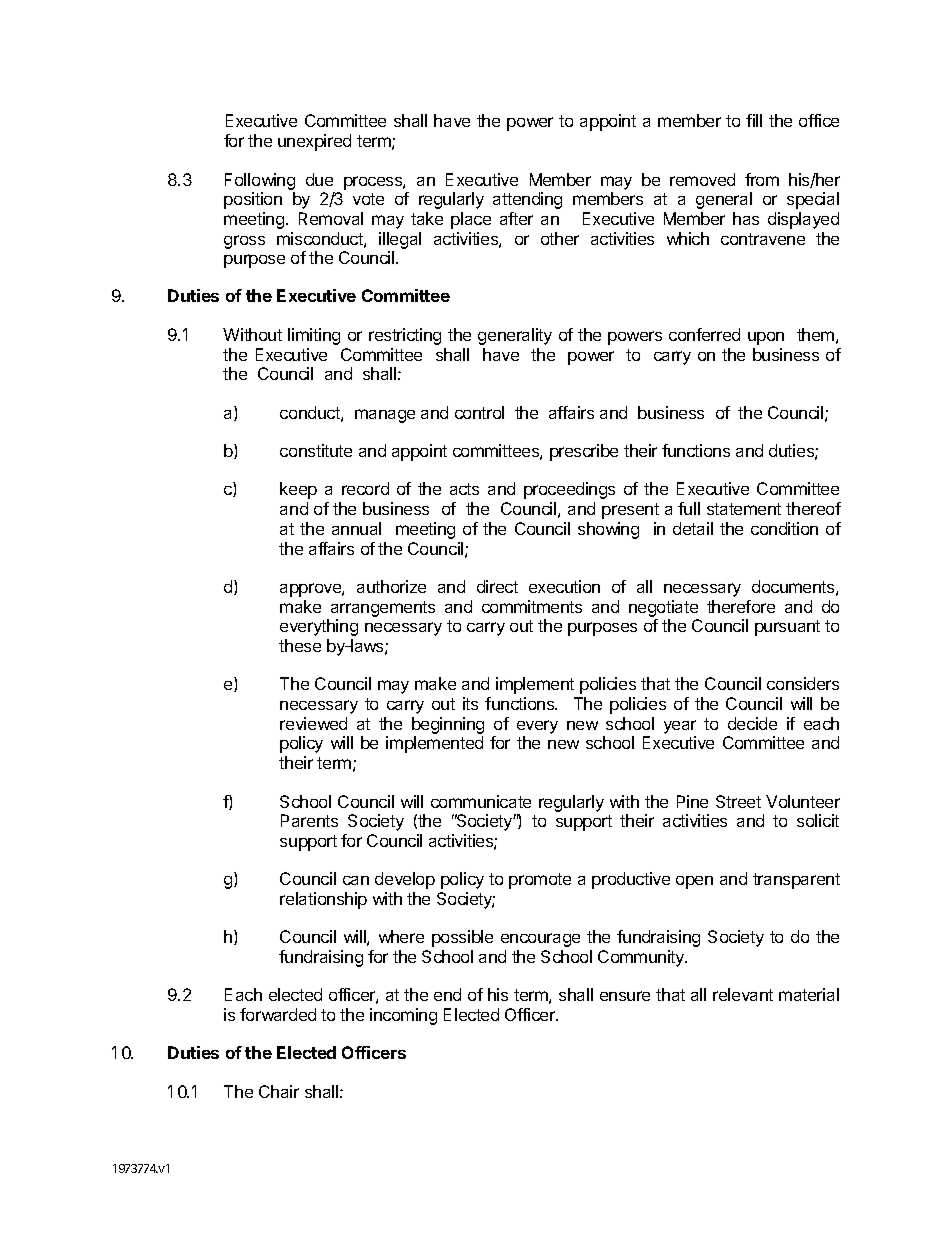 The width and height of the screenshot is (952, 1233). What do you see at coordinates (314, 142) in the screenshot?
I see `unexpired` at bounding box center [314, 142].
